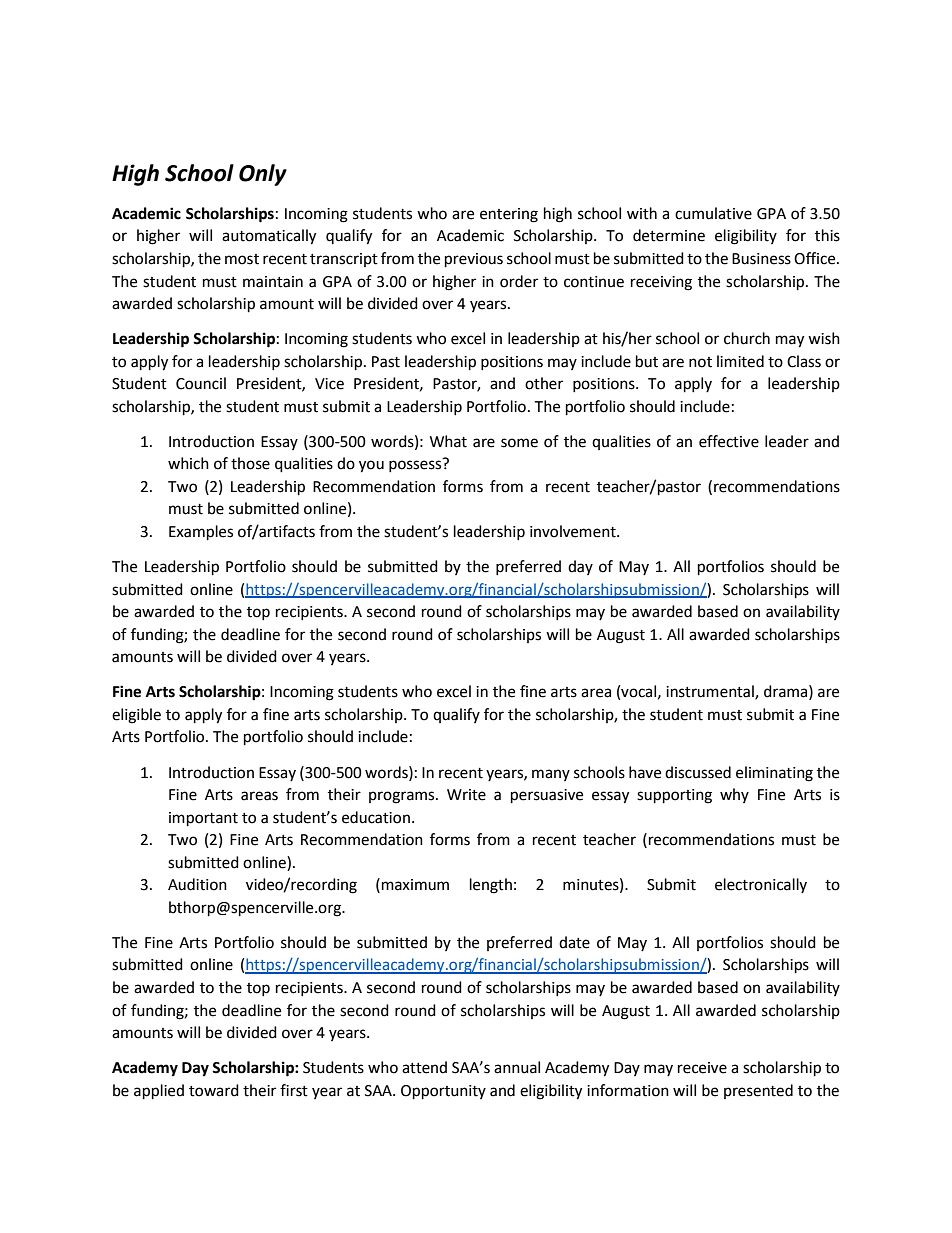 The width and height of the screenshot is (952, 1233). What do you see at coordinates (201, 383) in the screenshot?
I see `Council` at bounding box center [201, 383].
